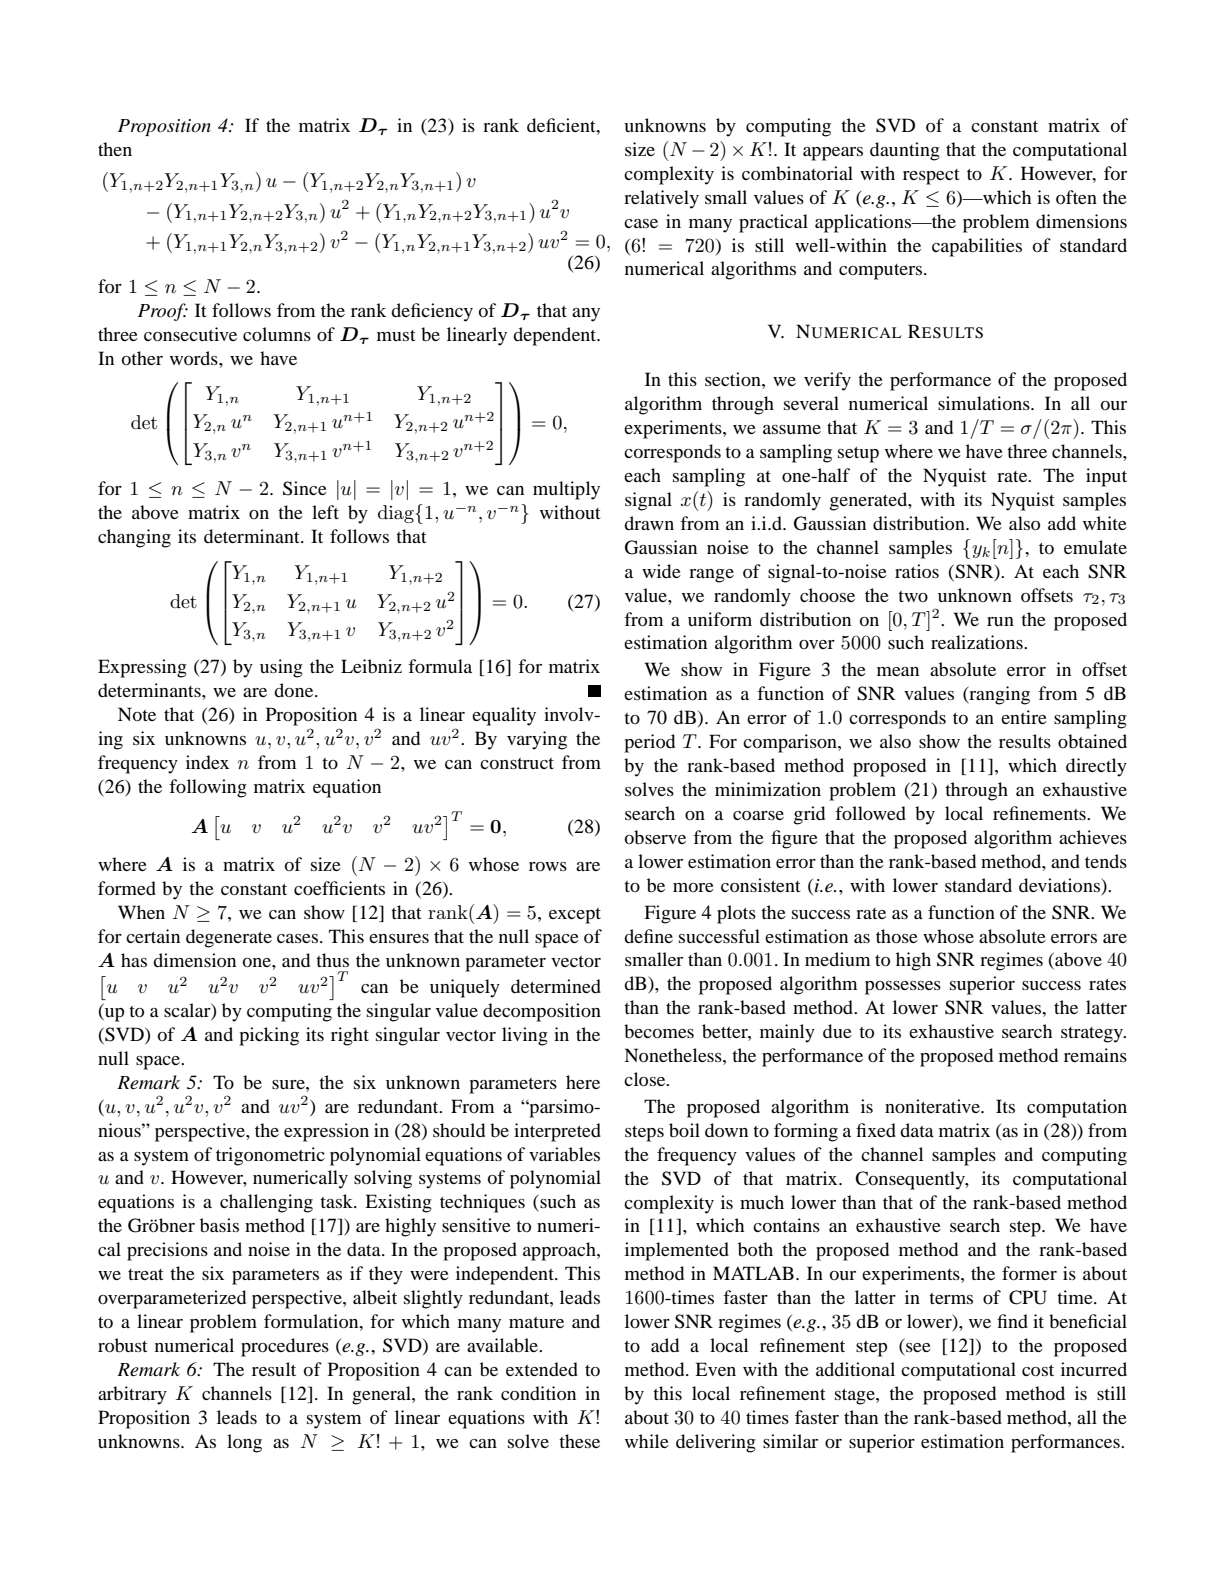 This page has width=1225, height=1585. Describe the element at coordinates (305, 488) in the page. I see `Since` at that location.
